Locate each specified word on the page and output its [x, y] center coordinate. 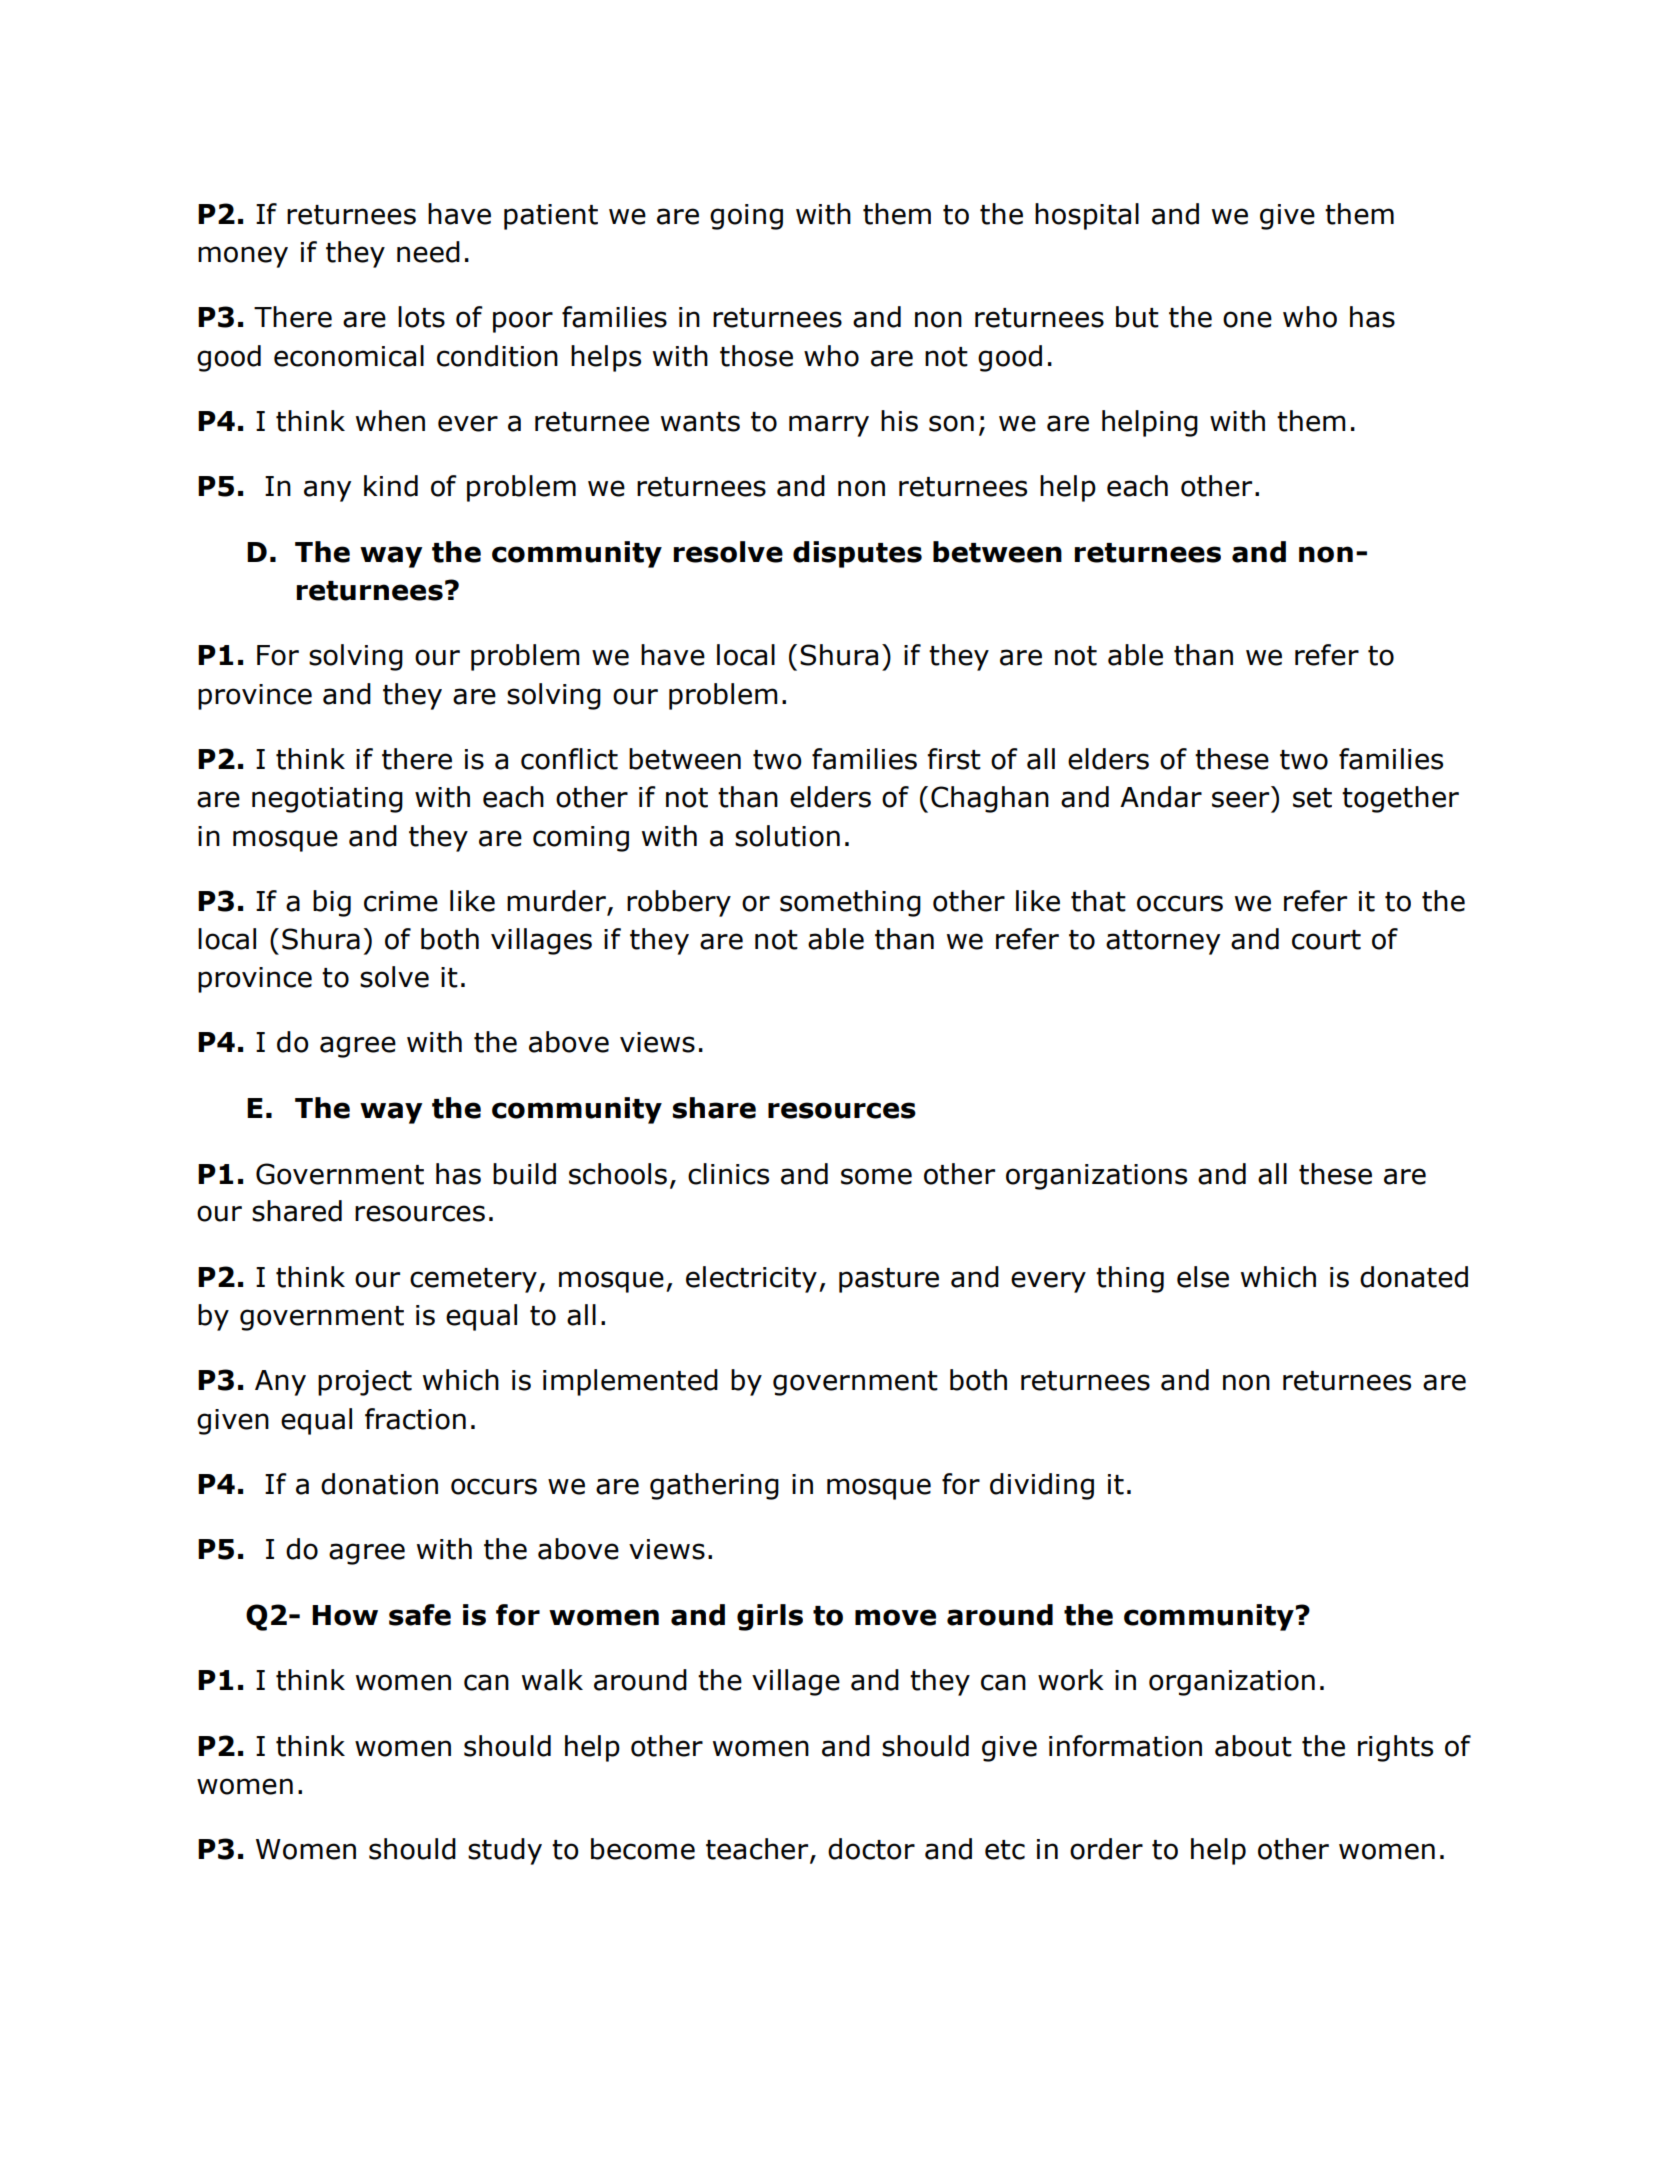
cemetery [473, 1280]
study [505, 1851]
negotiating [327, 800]
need [428, 252]
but [1137, 317]
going [746, 217]
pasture [889, 1280]
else [1203, 1277]
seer [1240, 799]
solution [787, 836]
